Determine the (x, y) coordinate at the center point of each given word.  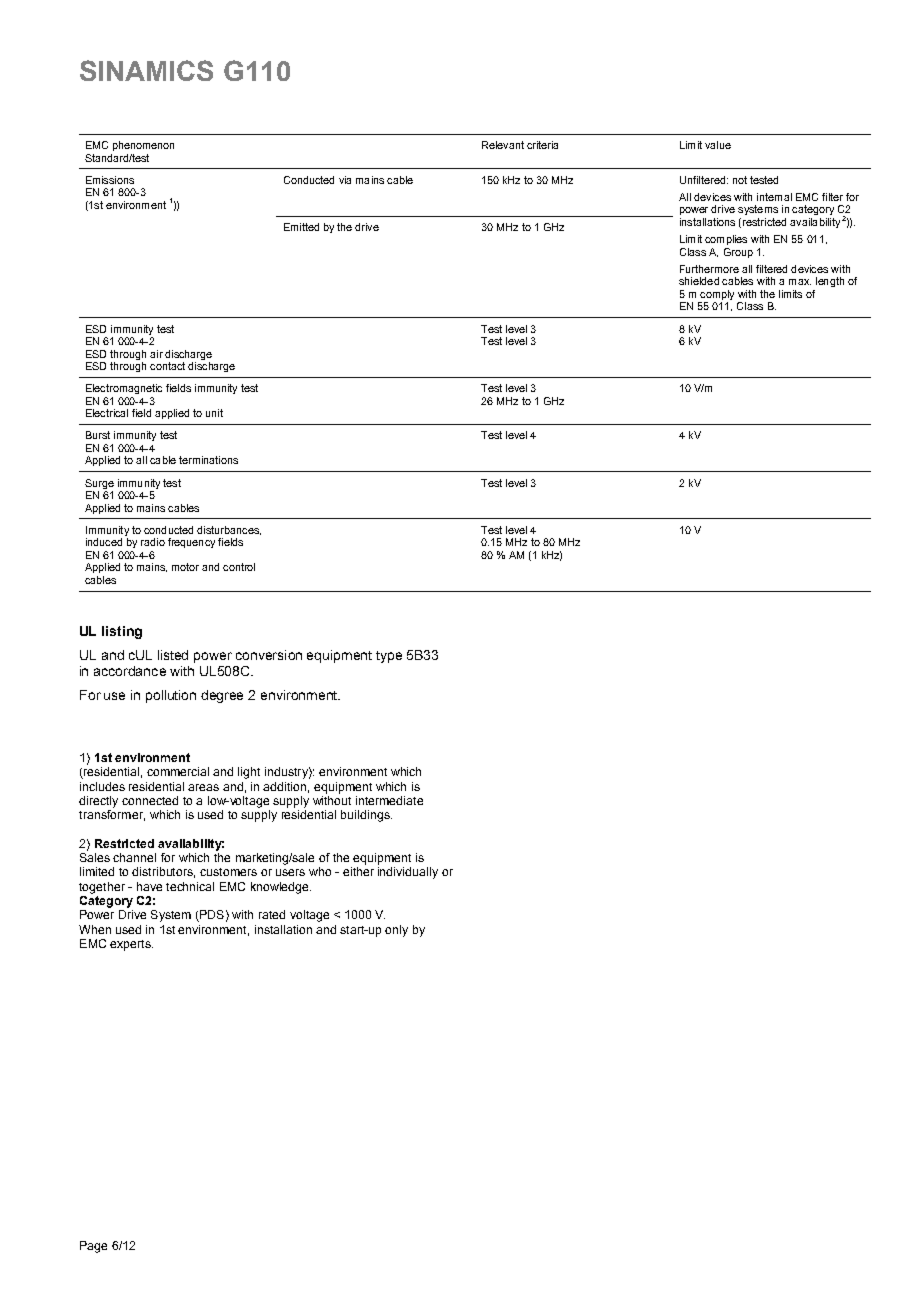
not (740, 180)
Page (93, 1247)
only (396, 931)
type (389, 657)
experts (131, 945)
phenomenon (143, 146)
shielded (699, 281)
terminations (208, 460)
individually (408, 873)
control (239, 567)
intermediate (389, 800)
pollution (171, 696)
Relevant (503, 145)
